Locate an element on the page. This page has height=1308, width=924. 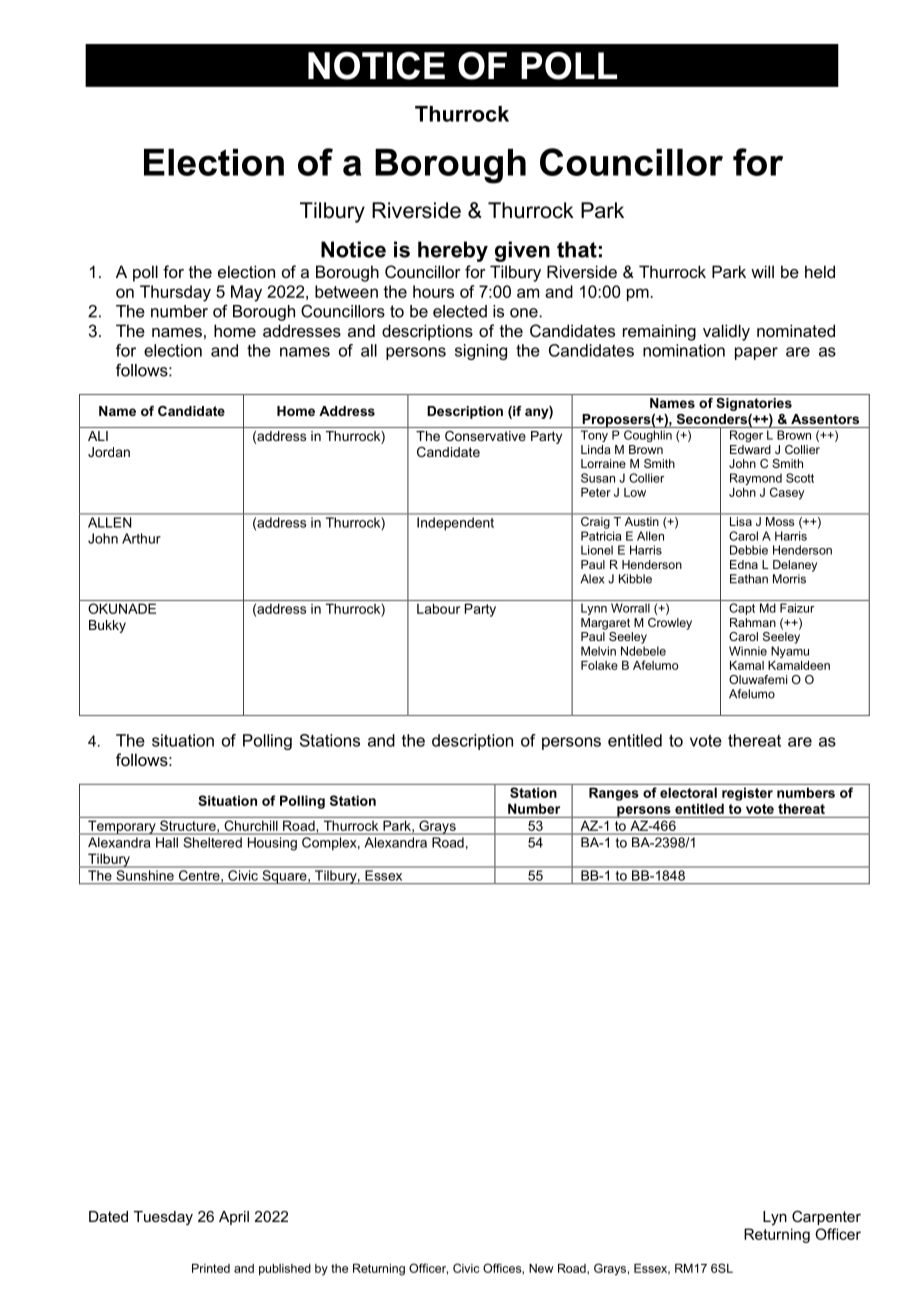
Tuesday is located at coordinates (163, 1218).
